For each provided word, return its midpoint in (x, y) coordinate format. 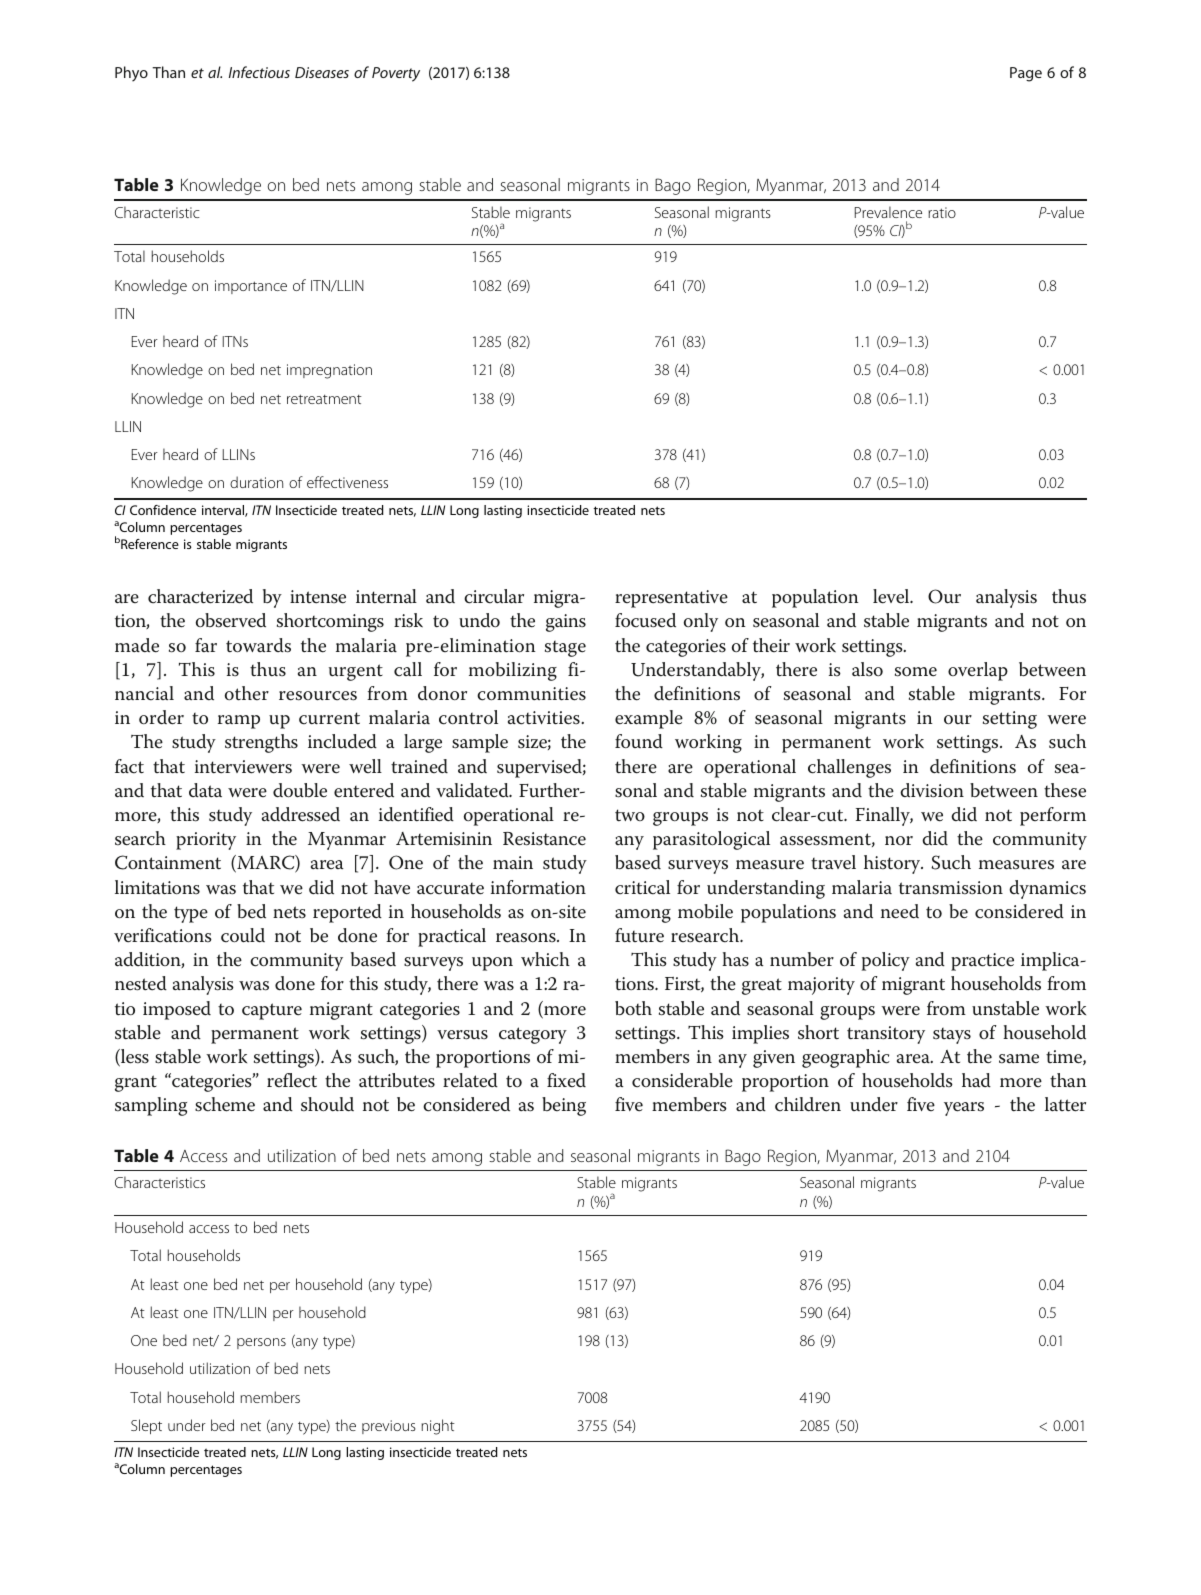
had (976, 1080)
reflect (292, 1080)
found (639, 741)
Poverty (396, 74)
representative (671, 599)
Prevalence (888, 212)
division (932, 790)
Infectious (259, 72)
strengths (261, 743)
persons (261, 1343)
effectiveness (347, 482)
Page (1026, 74)
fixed (566, 1080)
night (438, 1427)
